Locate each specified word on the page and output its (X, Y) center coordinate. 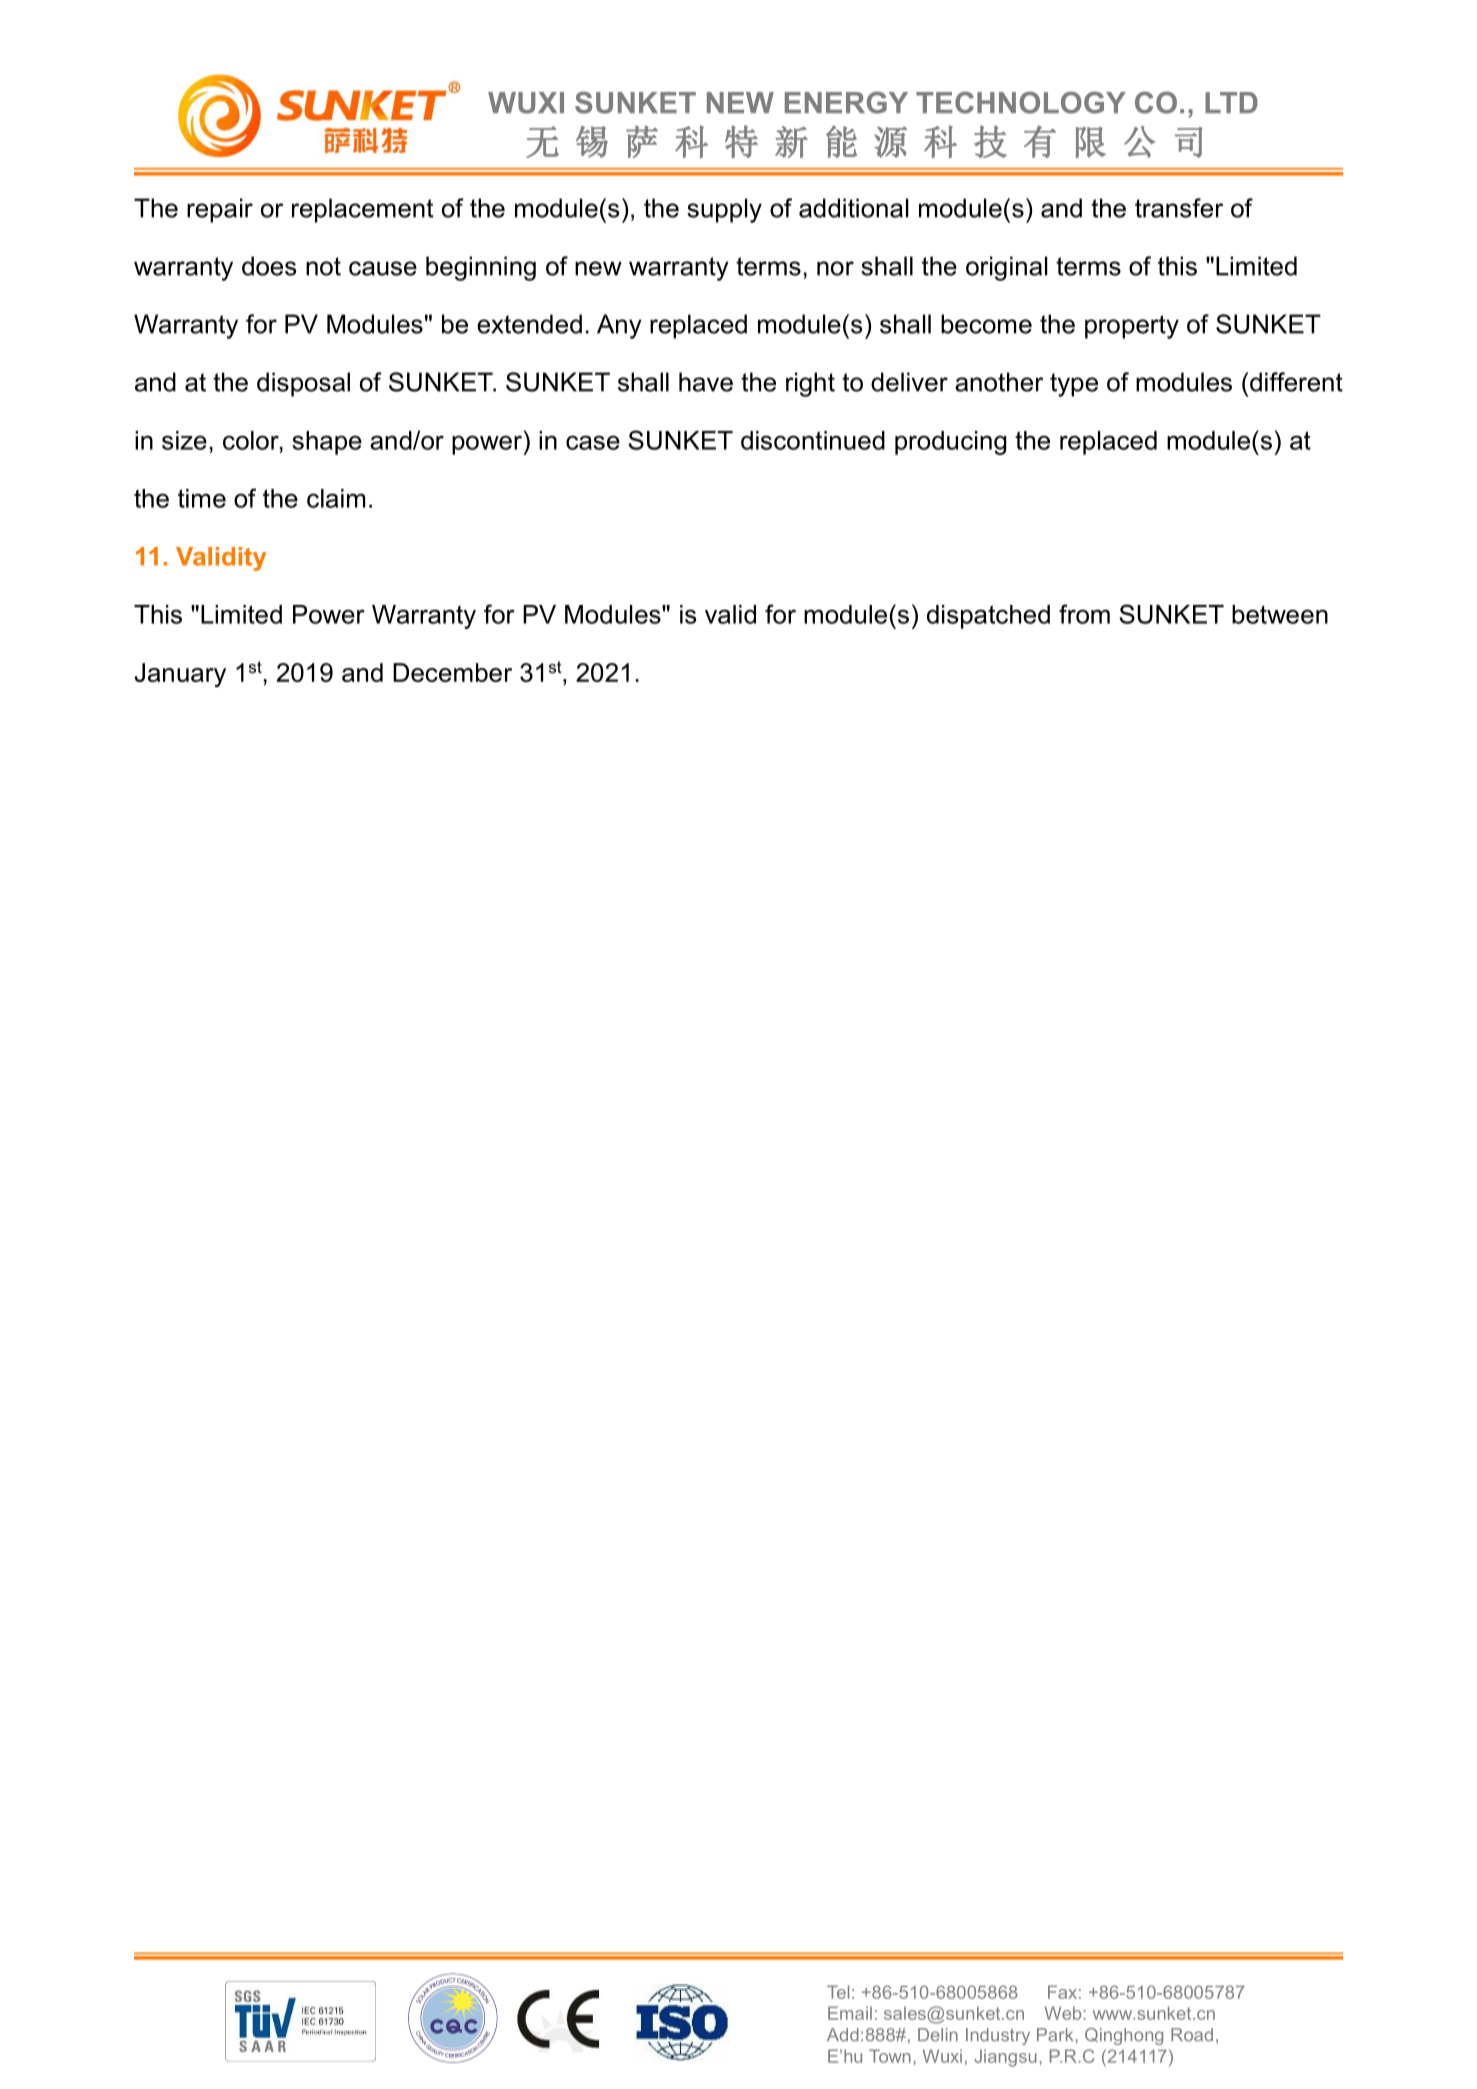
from (1084, 614)
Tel (838, 1992)
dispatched (988, 617)
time (202, 498)
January (180, 675)
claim (336, 498)
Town (890, 2056)
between (1280, 614)
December (452, 672)
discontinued (813, 440)
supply (724, 210)
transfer (1179, 208)
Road (1192, 2035)
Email (850, 2013)
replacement (362, 210)
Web (1063, 2013)
